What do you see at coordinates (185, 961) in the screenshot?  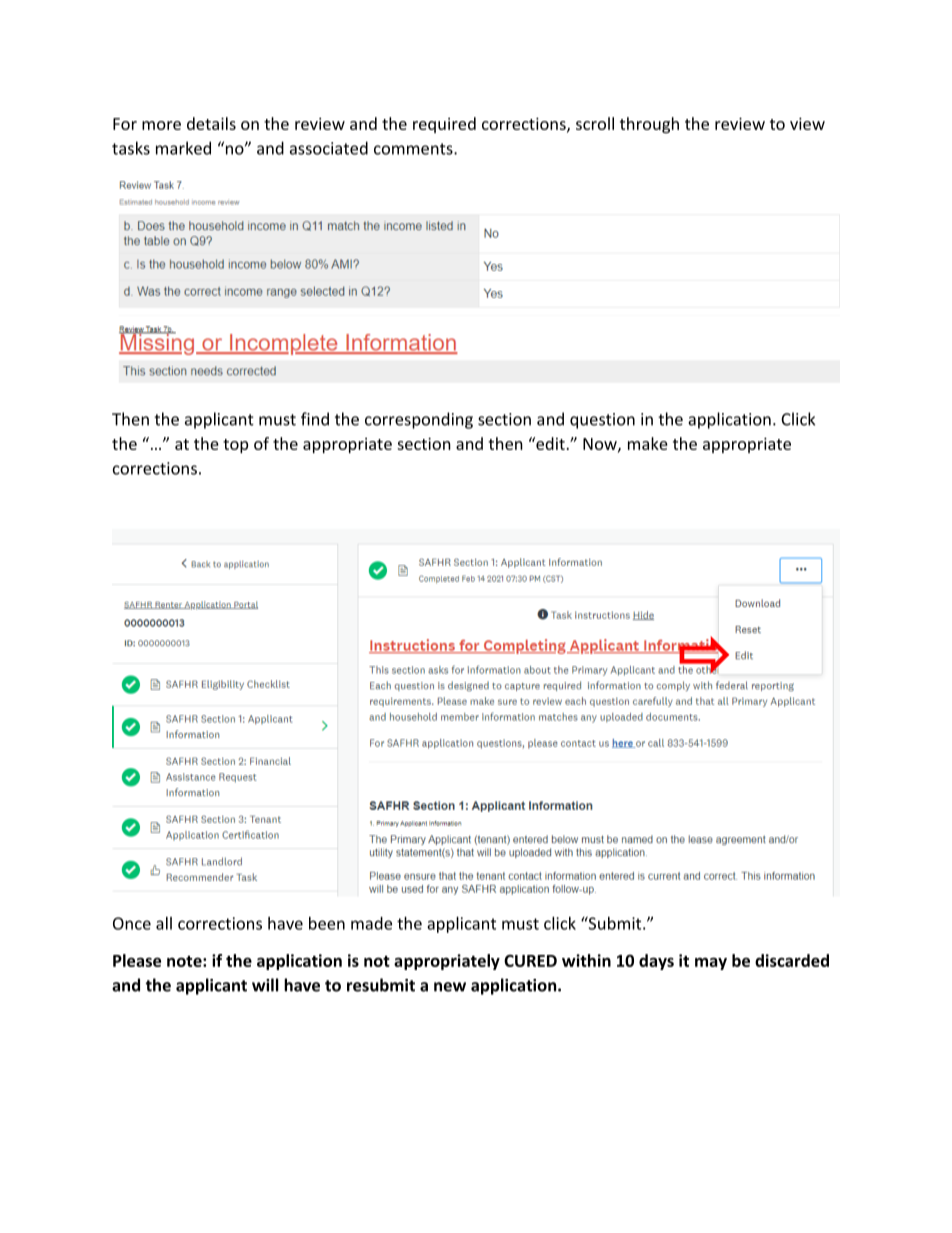 I see `note` at bounding box center [185, 961].
